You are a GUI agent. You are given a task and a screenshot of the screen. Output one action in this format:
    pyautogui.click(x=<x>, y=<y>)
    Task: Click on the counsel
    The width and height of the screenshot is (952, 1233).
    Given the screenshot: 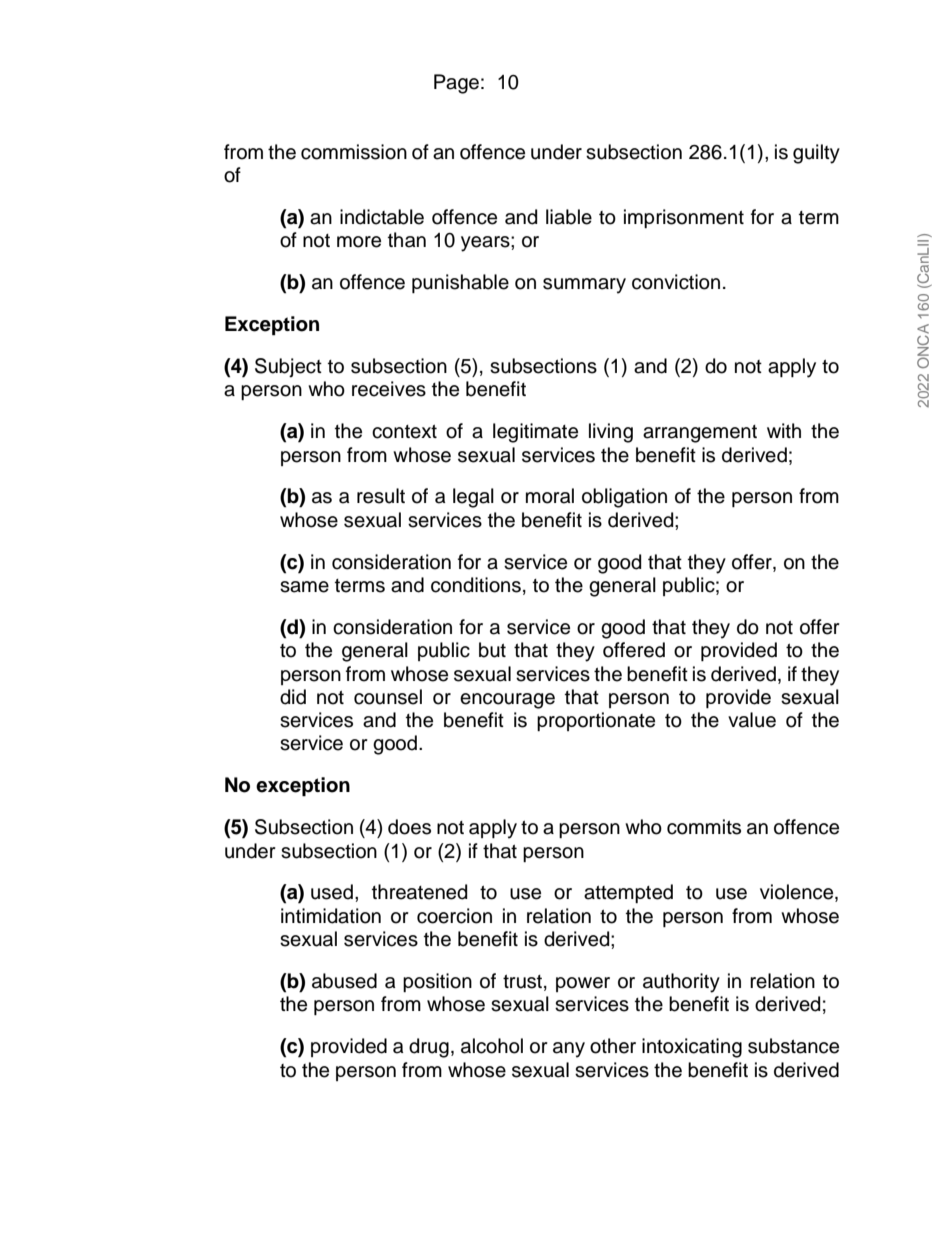 What is the action you would take?
    pyautogui.click(x=388, y=697)
